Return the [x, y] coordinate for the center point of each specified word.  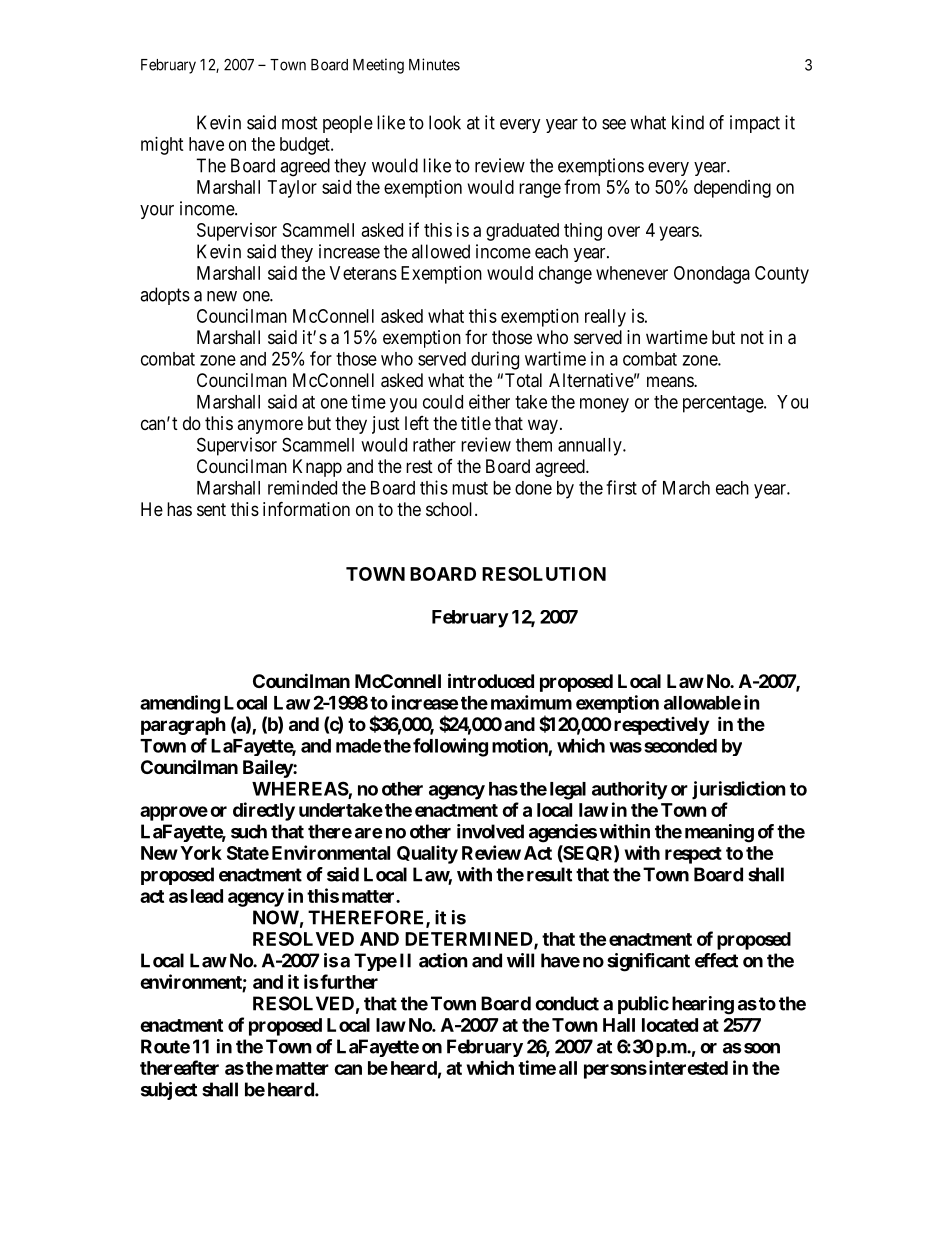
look [445, 122]
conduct [567, 1003]
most [300, 123]
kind [688, 122]
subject [169, 1091]
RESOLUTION [544, 574]
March [686, 488]
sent [211, 509]
